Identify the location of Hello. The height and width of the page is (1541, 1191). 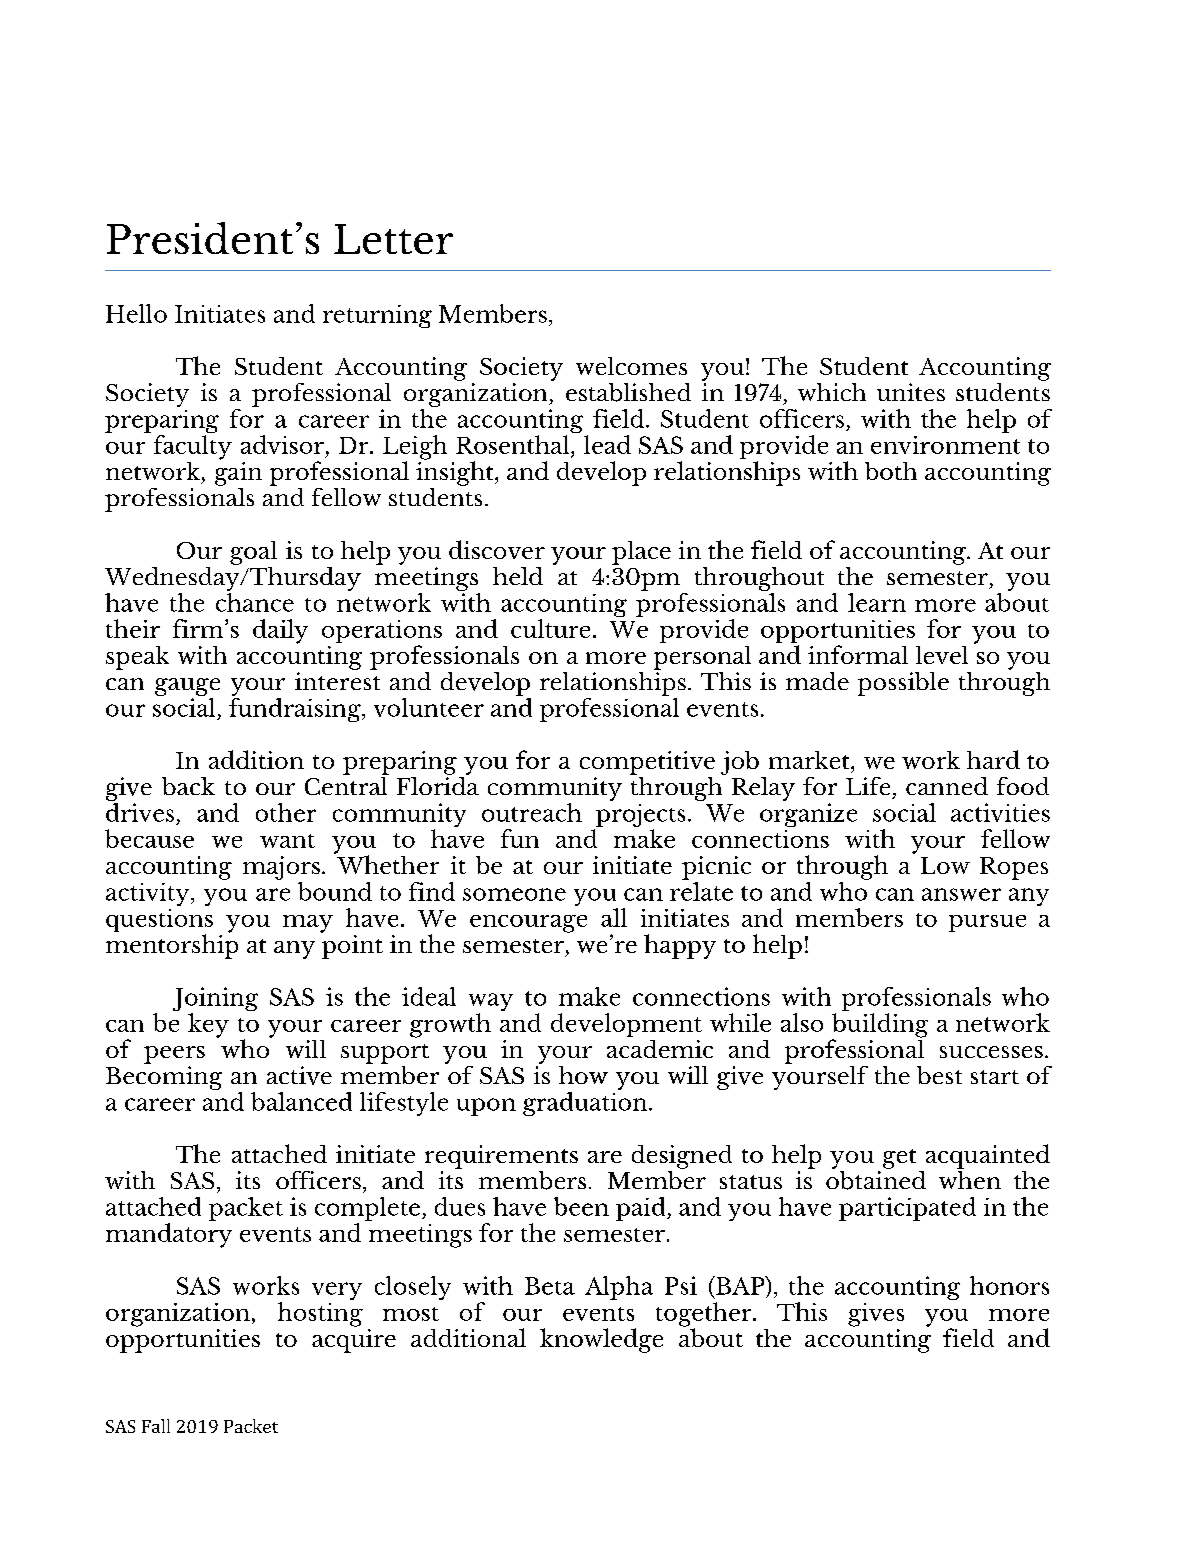
(136, 313).
